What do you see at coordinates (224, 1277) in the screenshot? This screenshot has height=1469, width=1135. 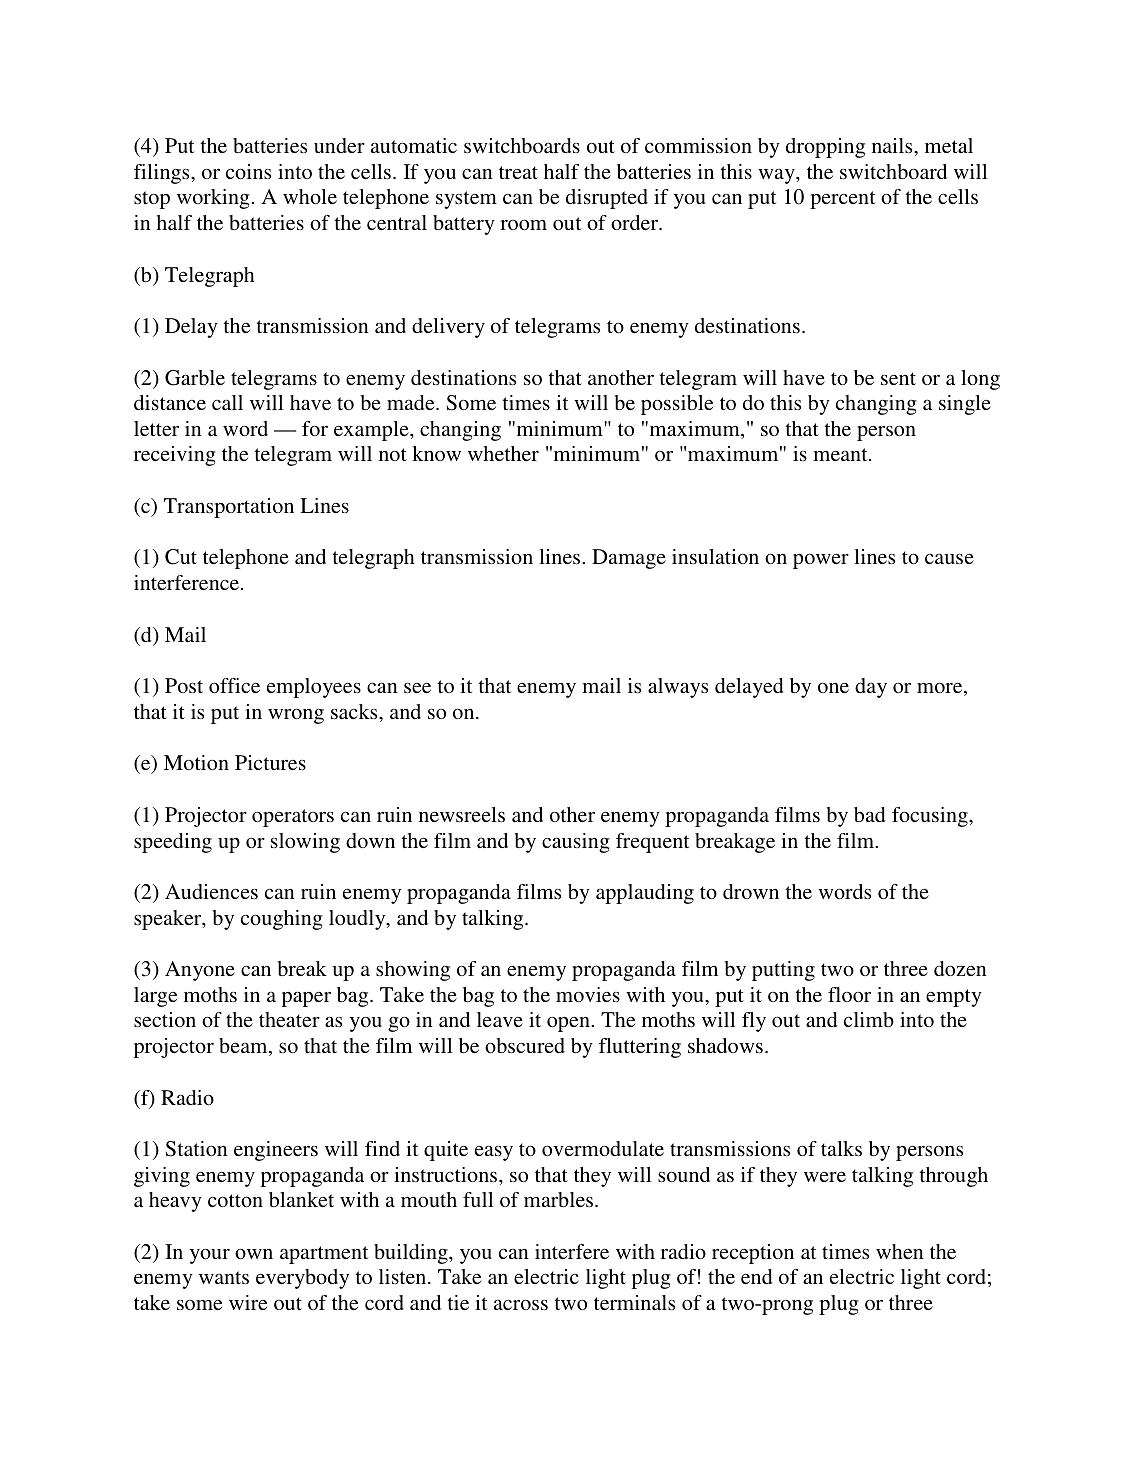 I see `wants` at bounding box center [224, 1277].
